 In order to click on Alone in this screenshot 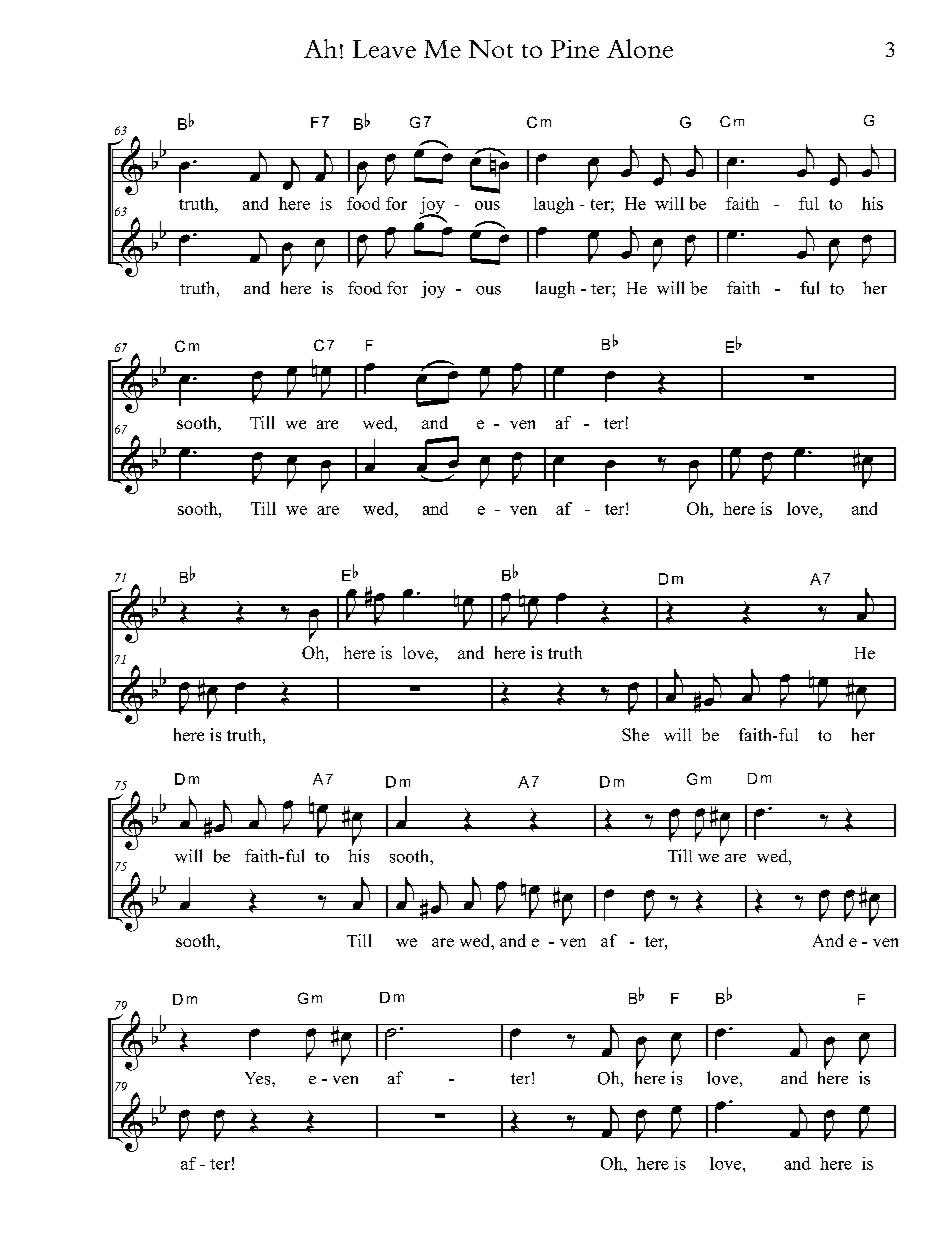, I will do `click(640, 48)`.
